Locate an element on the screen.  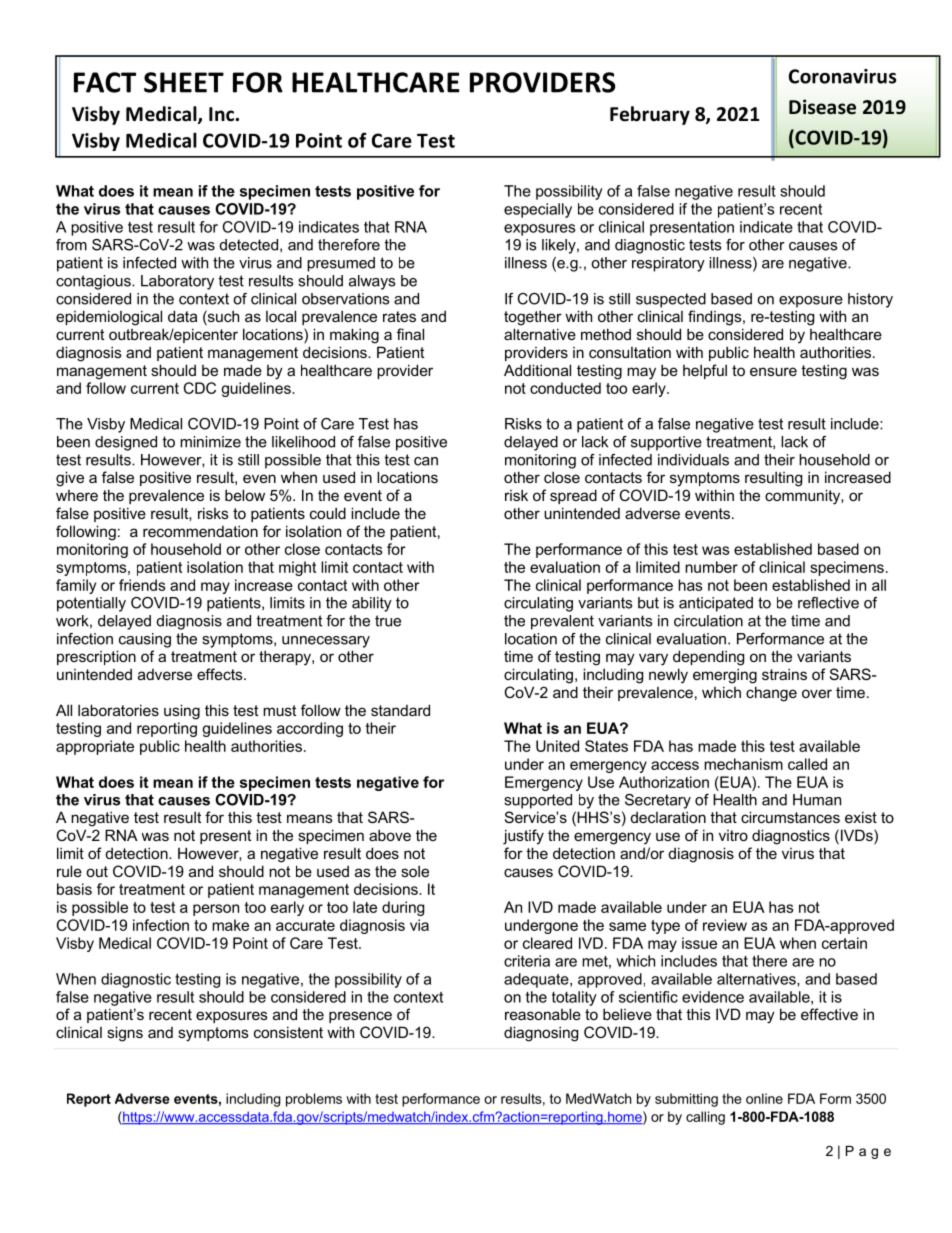
online is located at coordinates (764, 1098).
